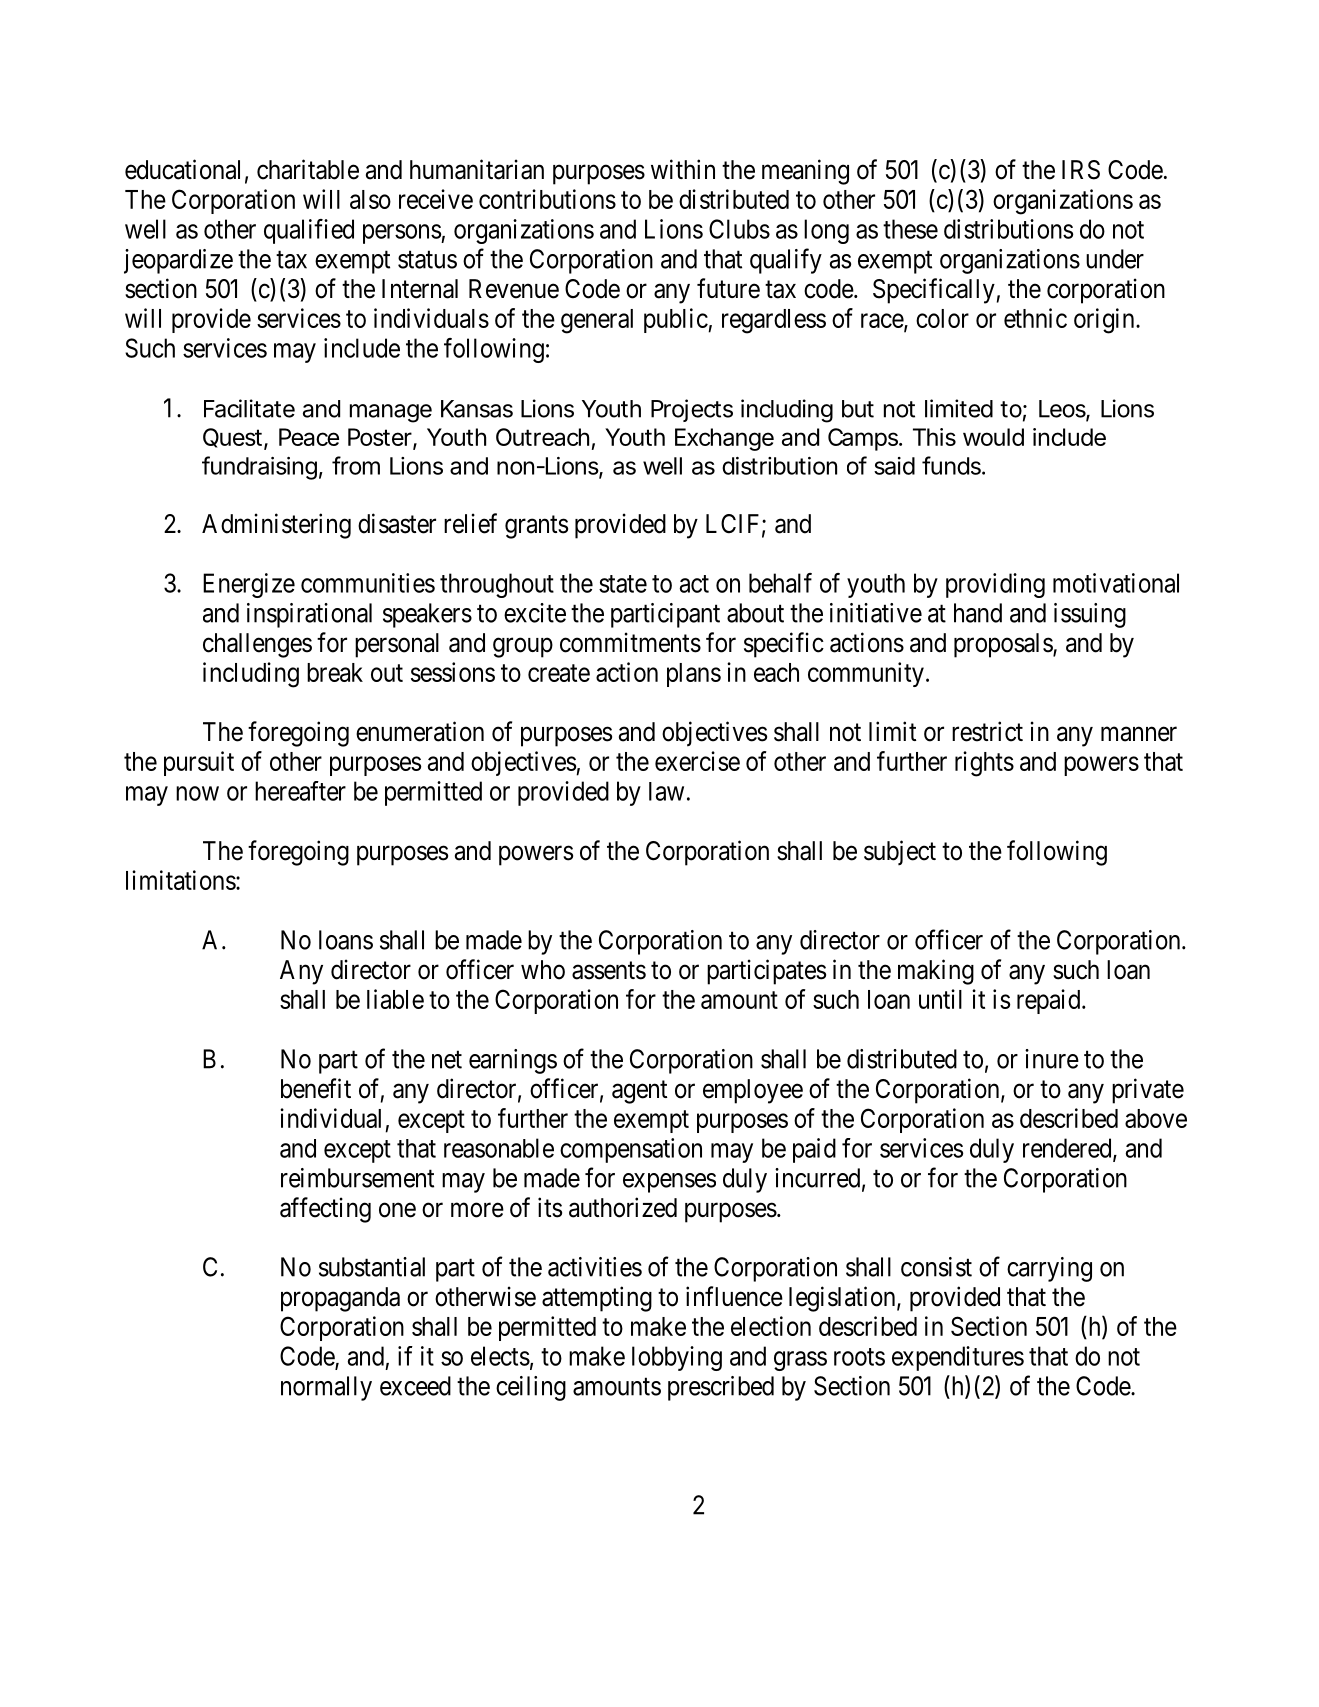 The image size is (1319, 1707). What do you see at coordinates (335, 672) in the screenshot?
I see `break` at bounding box center [335, 672].
